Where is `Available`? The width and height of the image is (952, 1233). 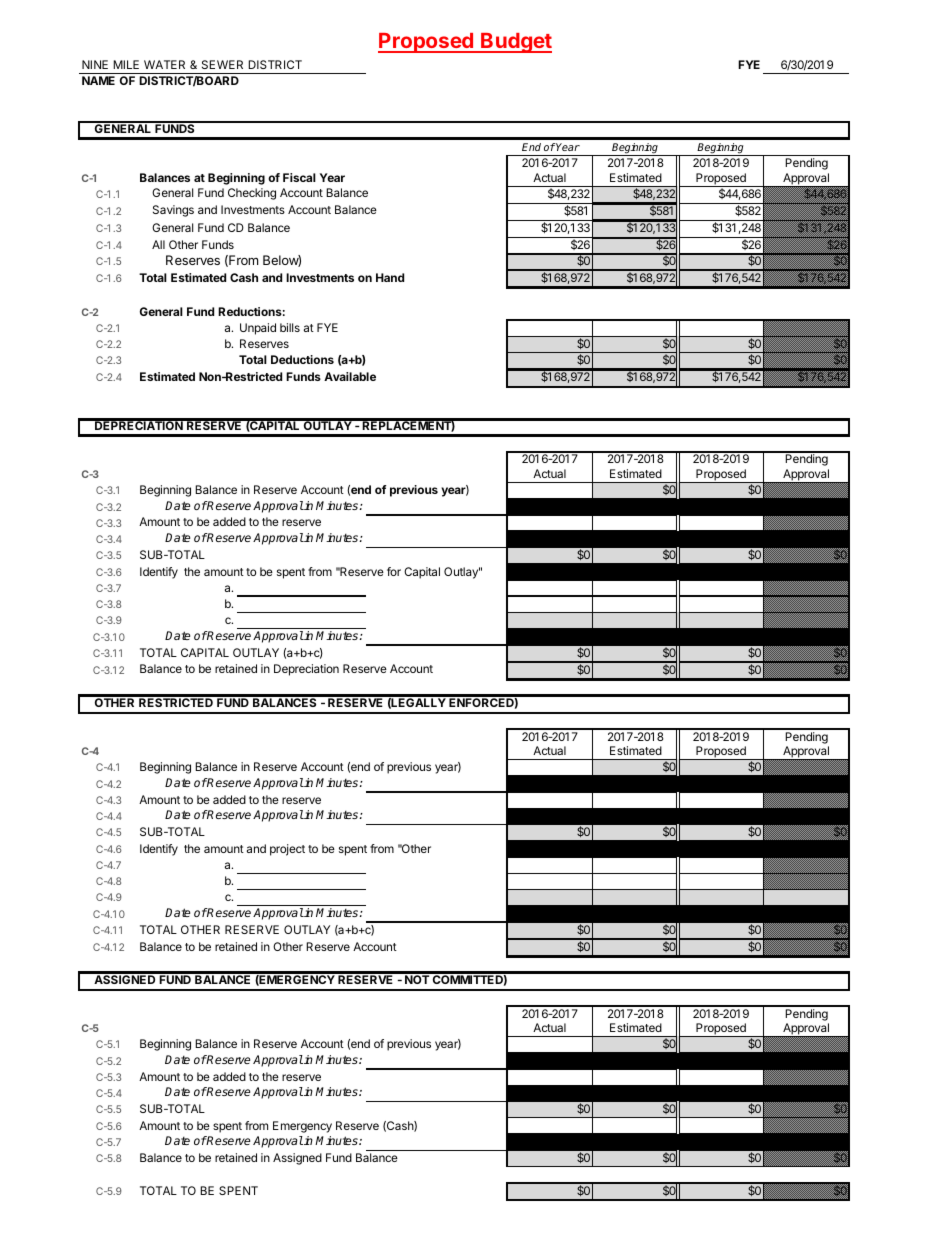
Available is located at coordinates (350, 376).
